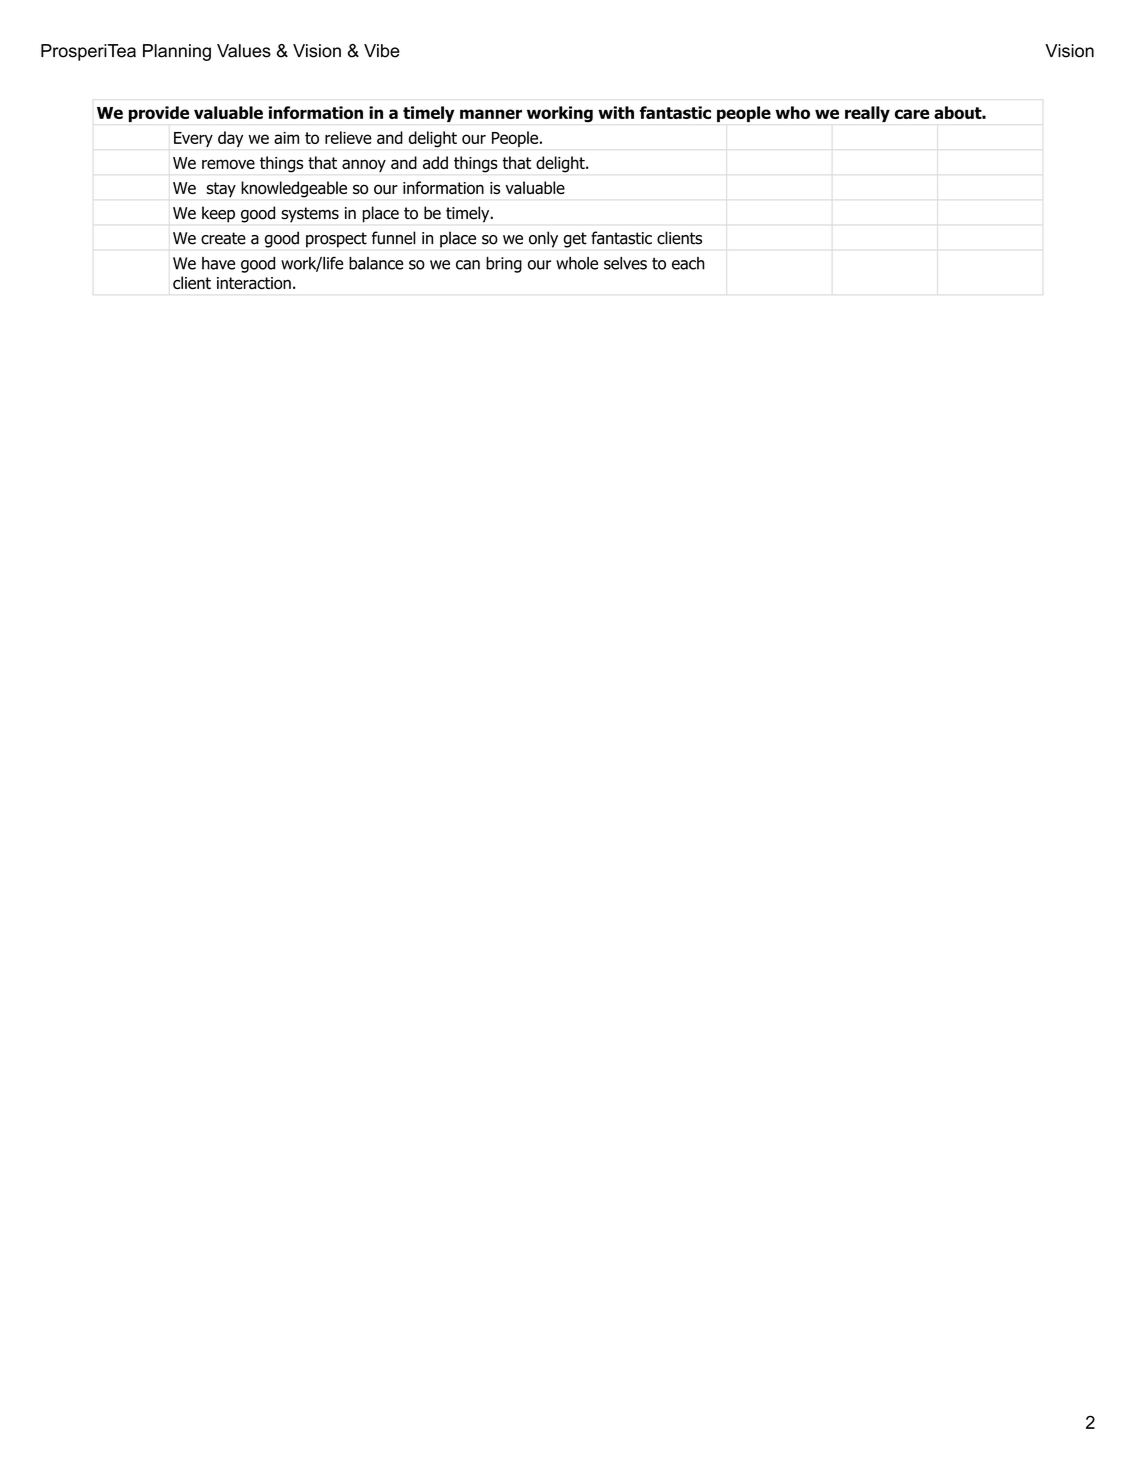  I want to click on bring, so click(504, 265).
